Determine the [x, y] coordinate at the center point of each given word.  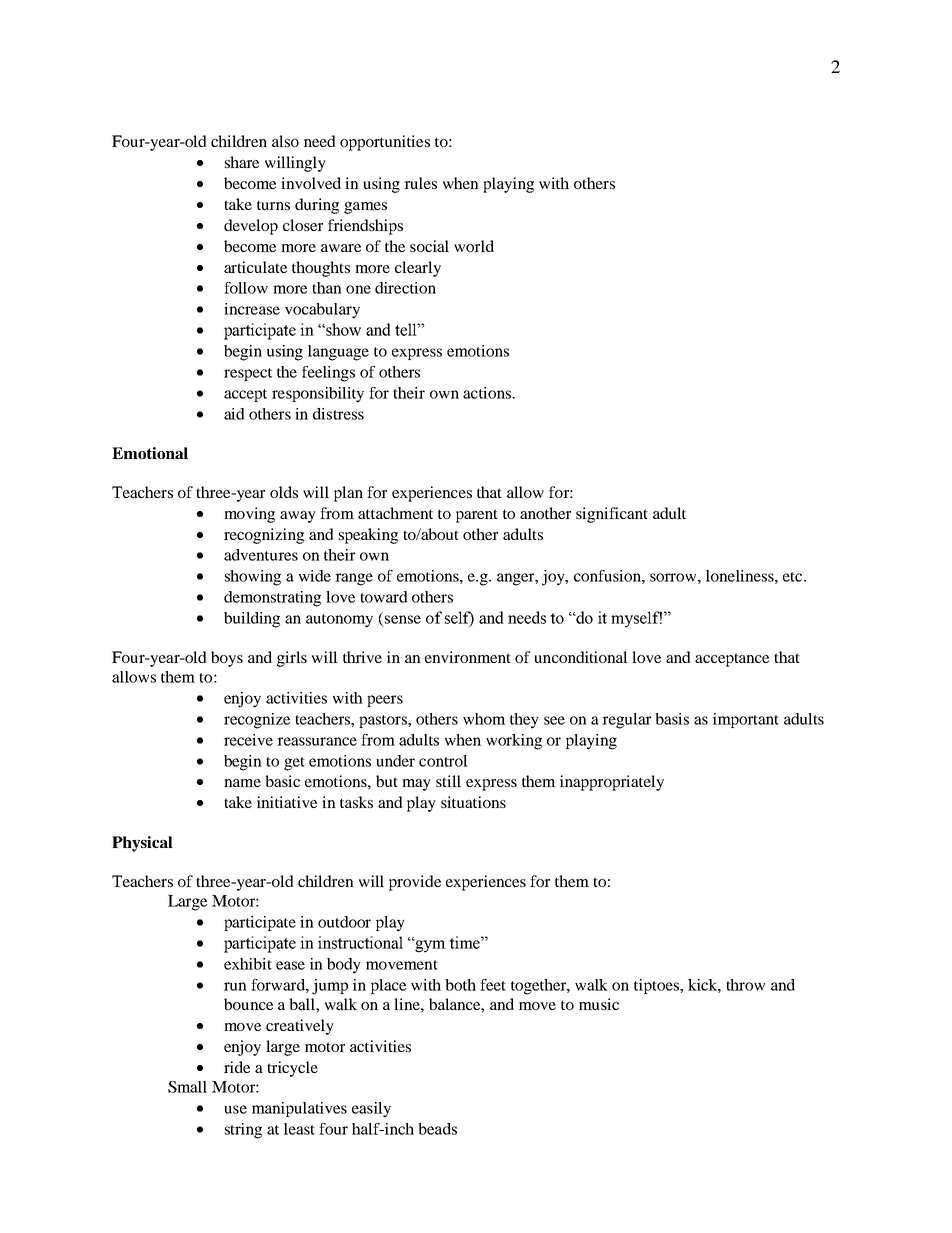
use [235, 1109]
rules [420, 183]
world [474, 246]
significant [612, 515]
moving [249, 515]
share [242, 162]
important [746, 720]
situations [473, 802]
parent [477, 516]
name [242, 783]
